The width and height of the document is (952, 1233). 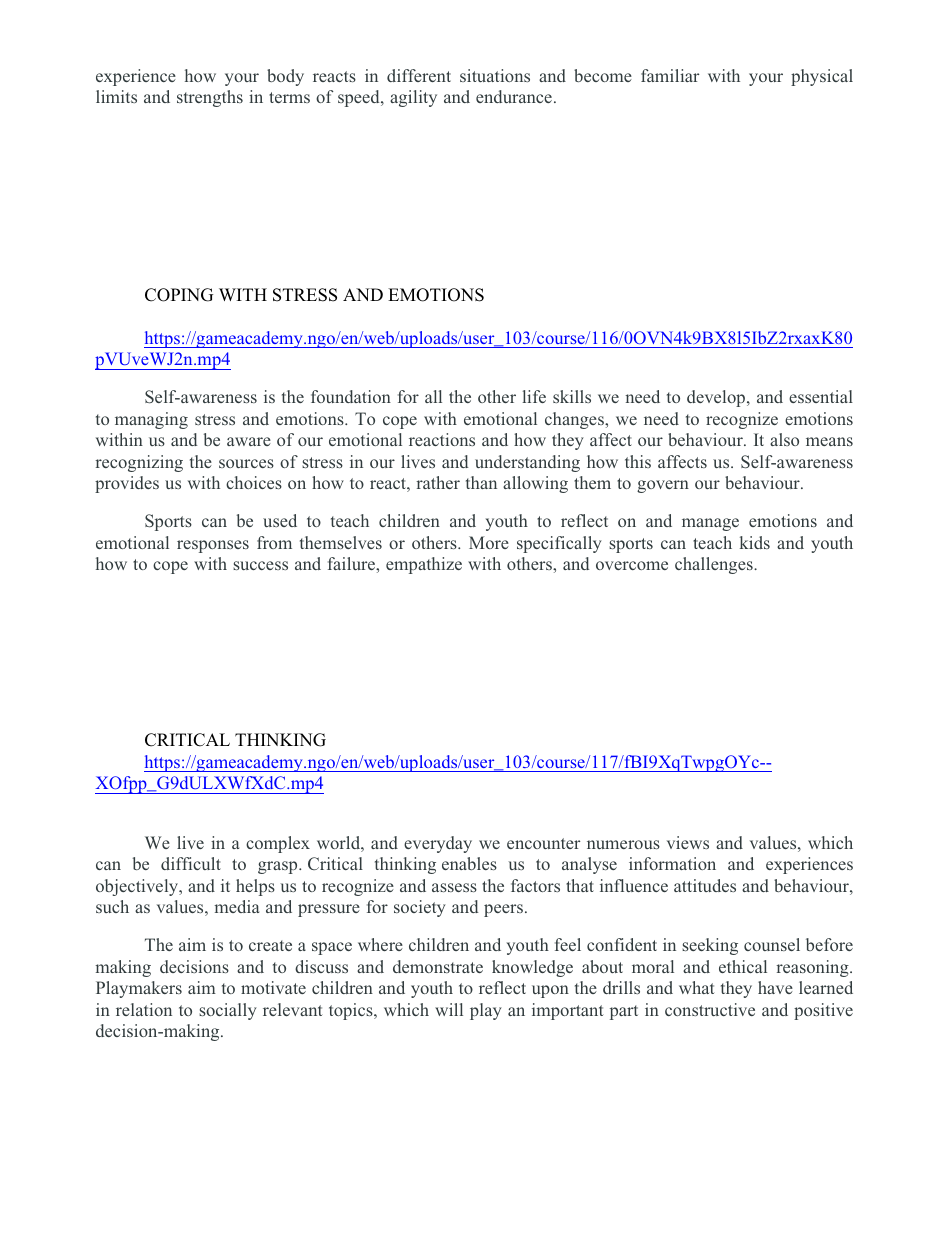 I want to click on kids, so click(x=755, y=542).
